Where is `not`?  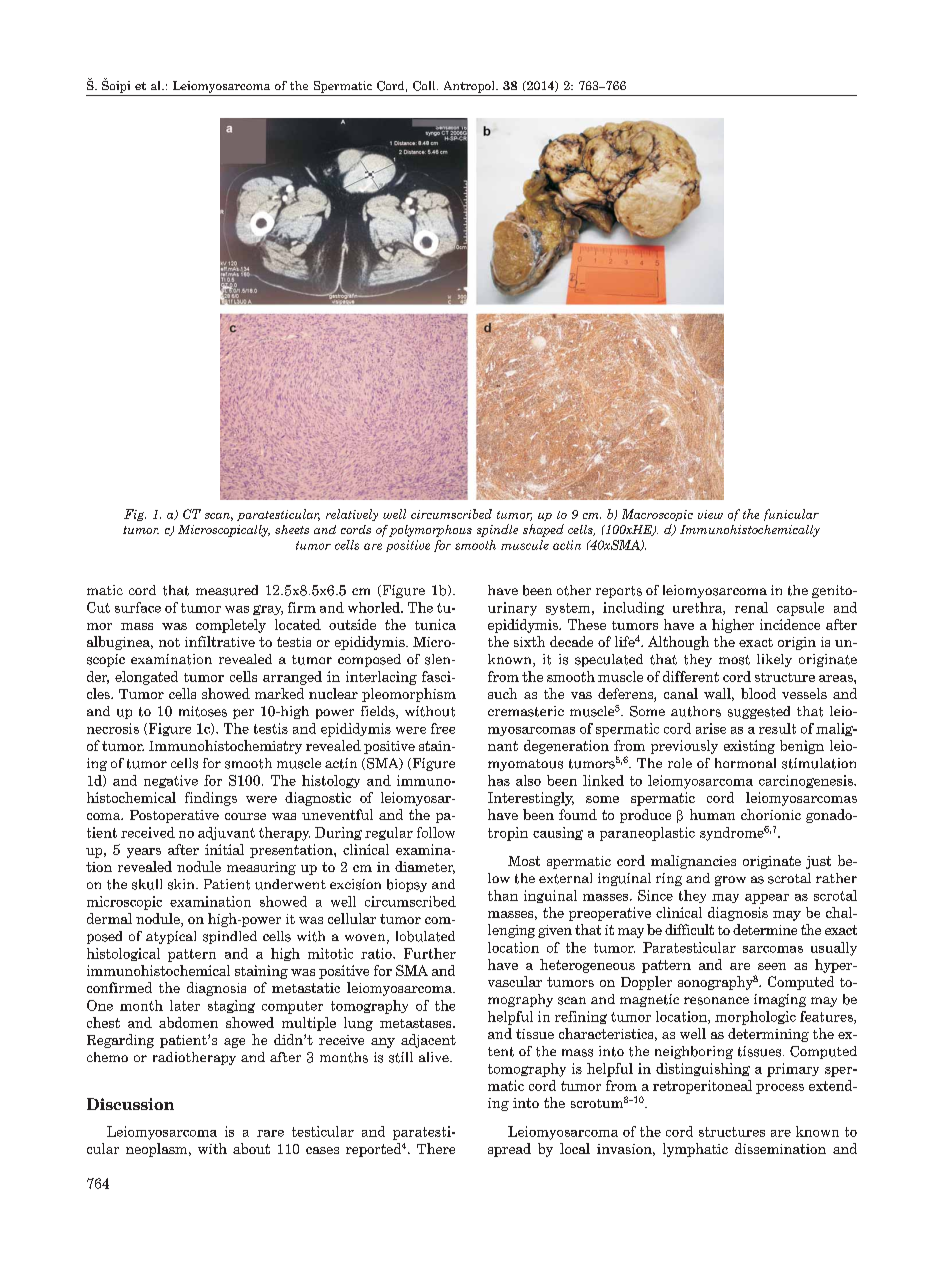
not is located at coordinates (169, 642).
